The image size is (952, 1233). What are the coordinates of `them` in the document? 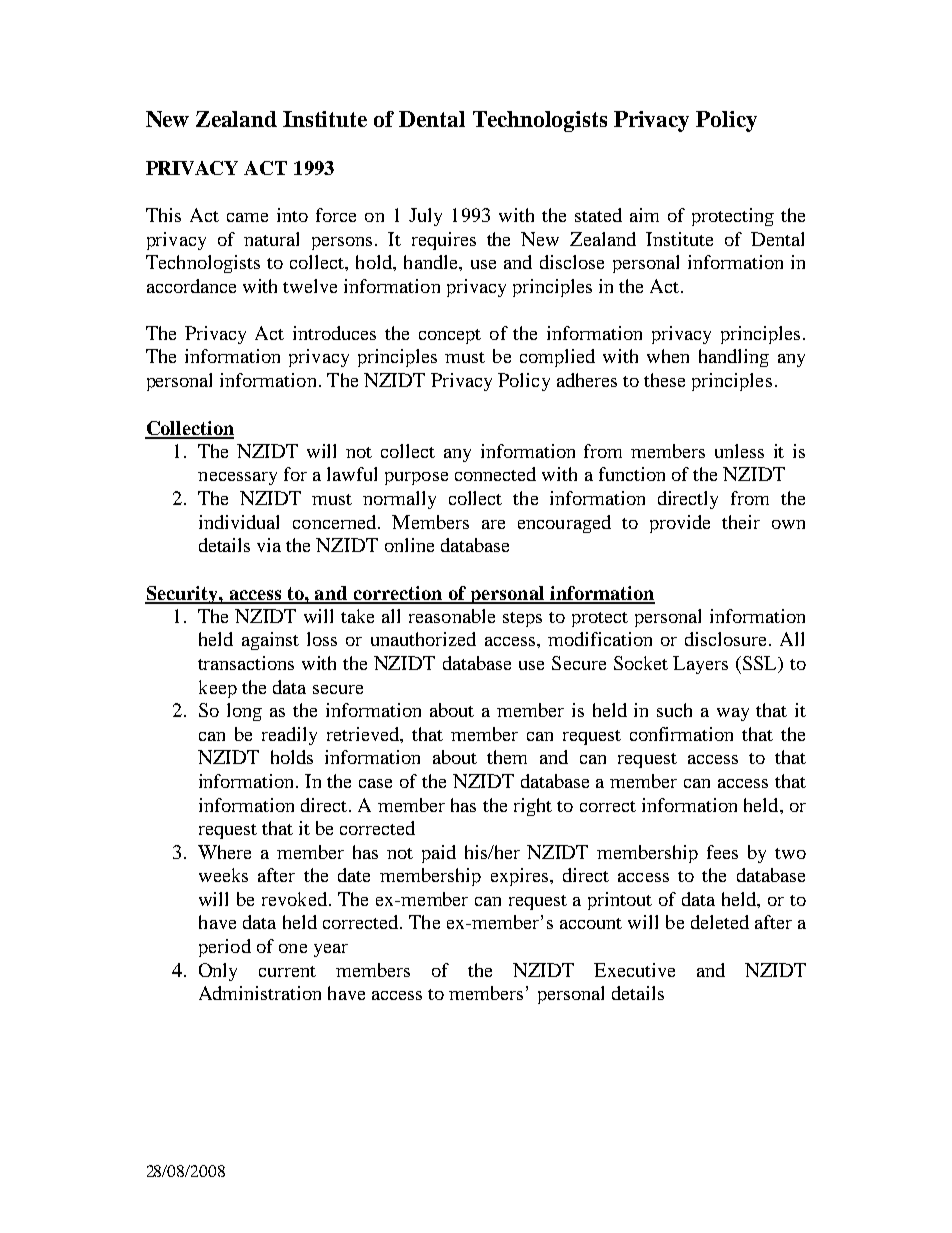 It's located at (507, 757).
